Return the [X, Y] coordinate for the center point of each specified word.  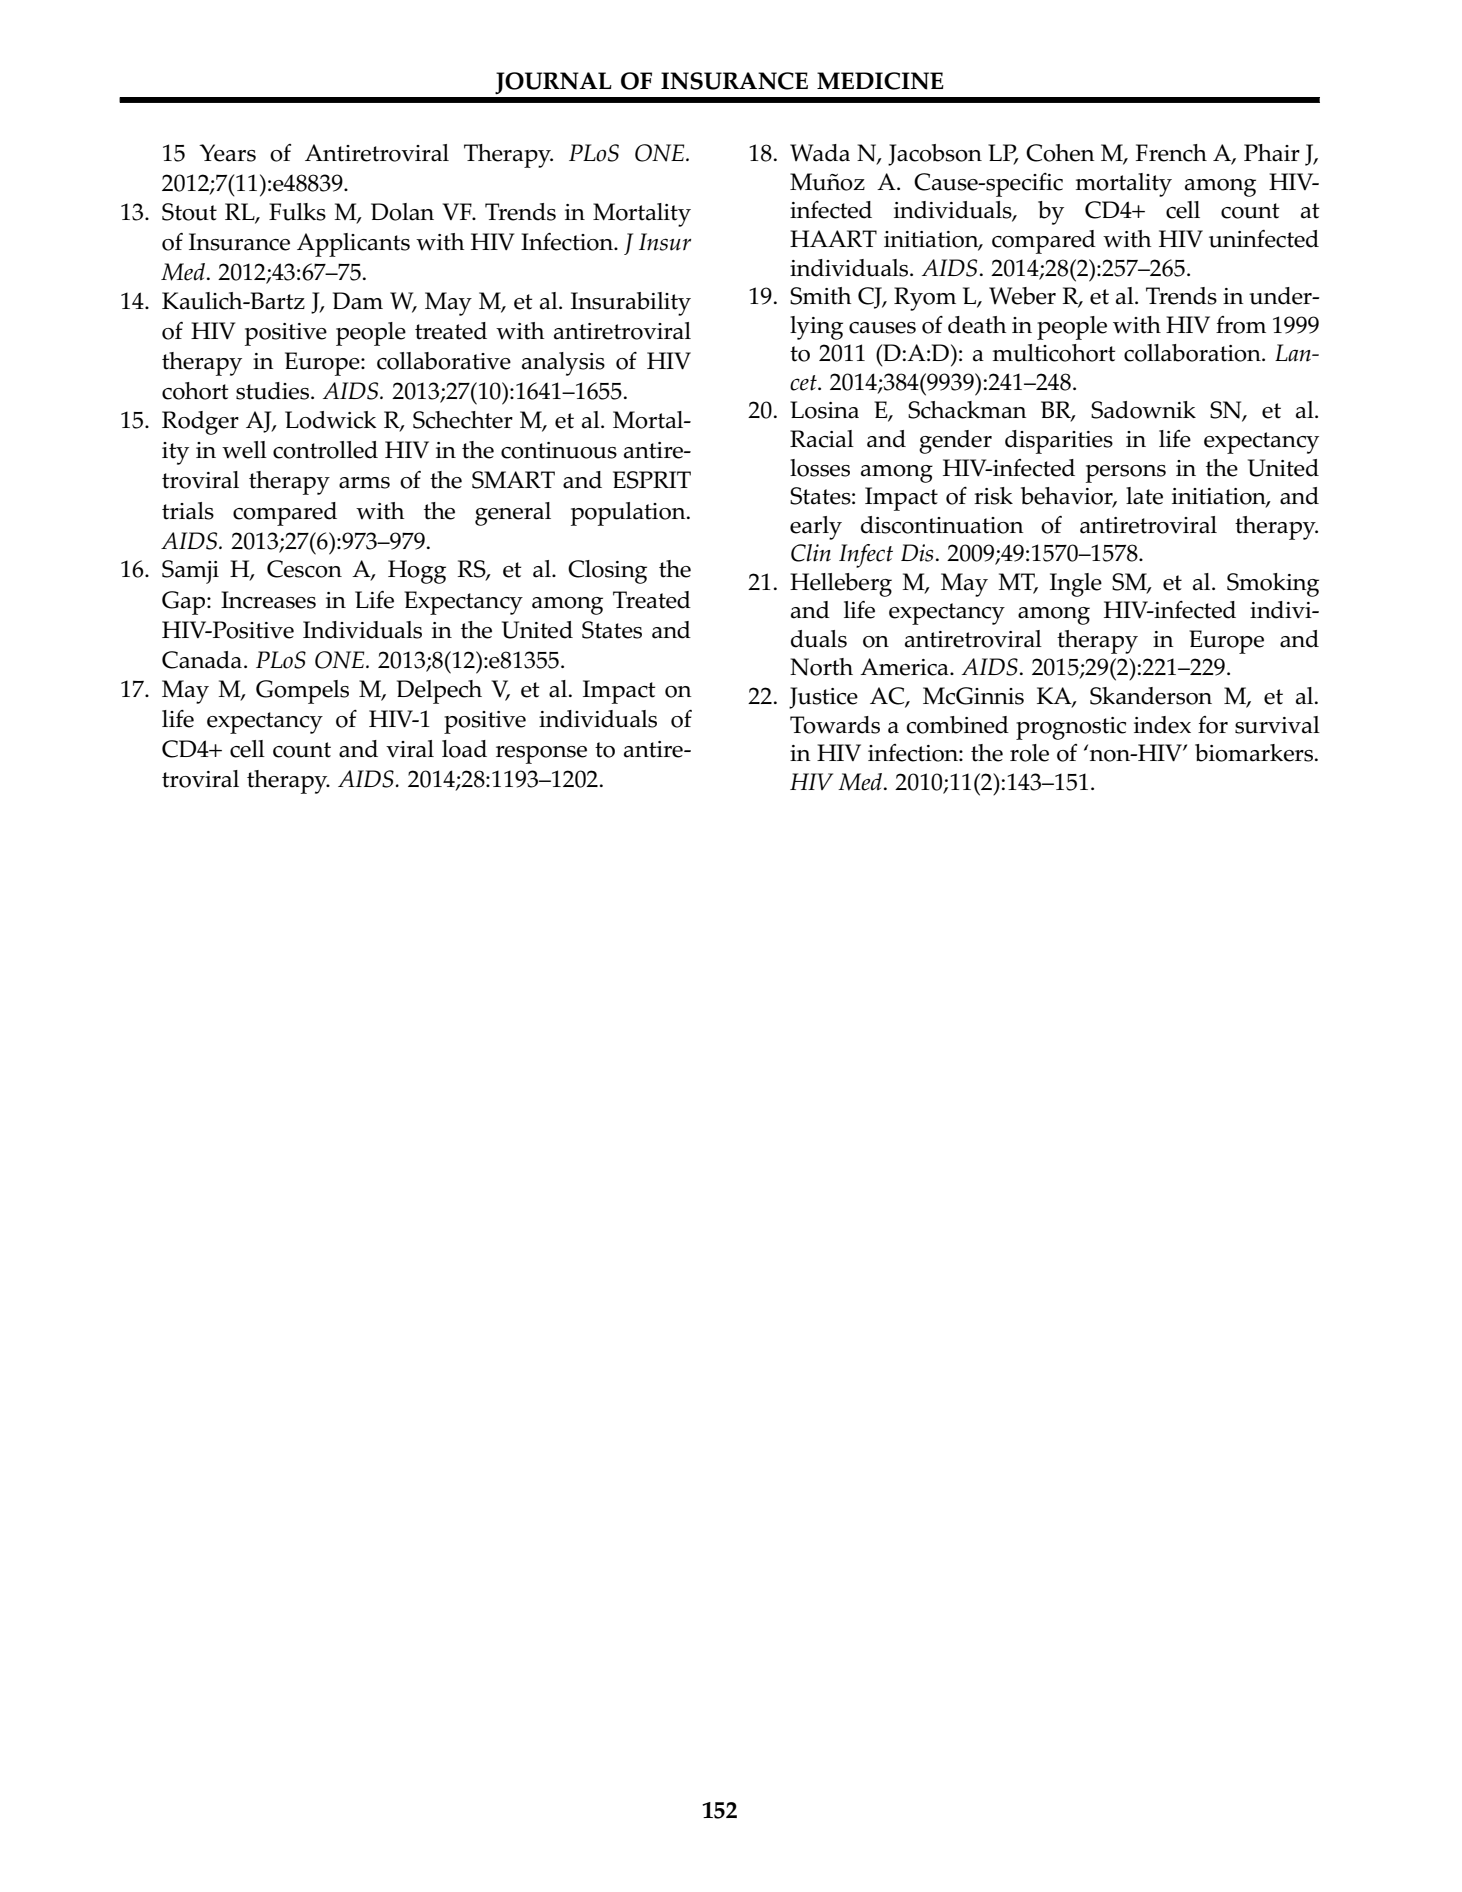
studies [274, 391]
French [1171, 153]
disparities [1059, 442]
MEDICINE [880, 81]
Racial [822, 439]
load [464, 749]
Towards [835, 725]
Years [227, 153]
